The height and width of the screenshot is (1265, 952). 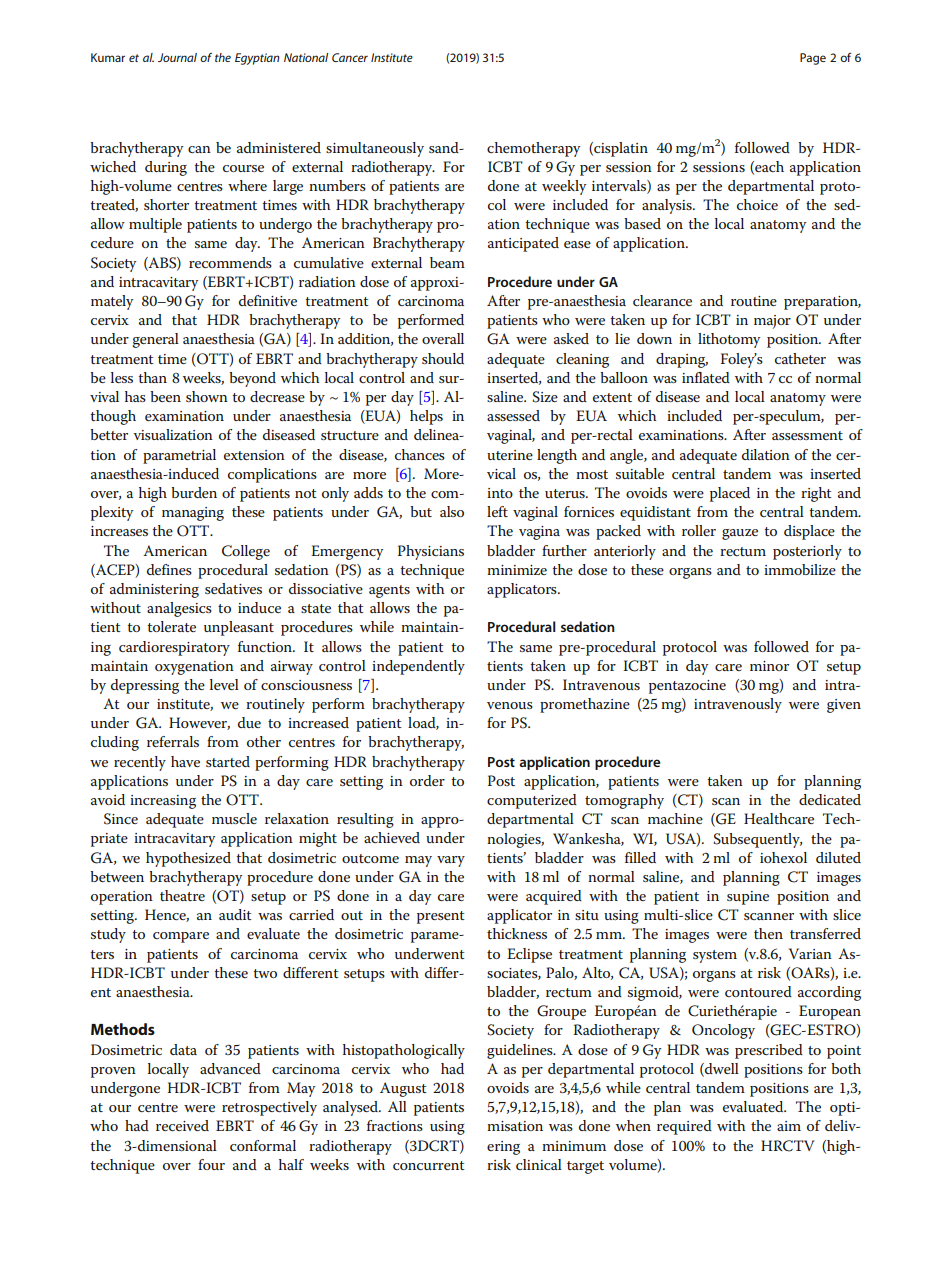 What do you see at coordinates (807, 435) in the screenshot?
I see `assessment` at bounding box center [807, 435].
